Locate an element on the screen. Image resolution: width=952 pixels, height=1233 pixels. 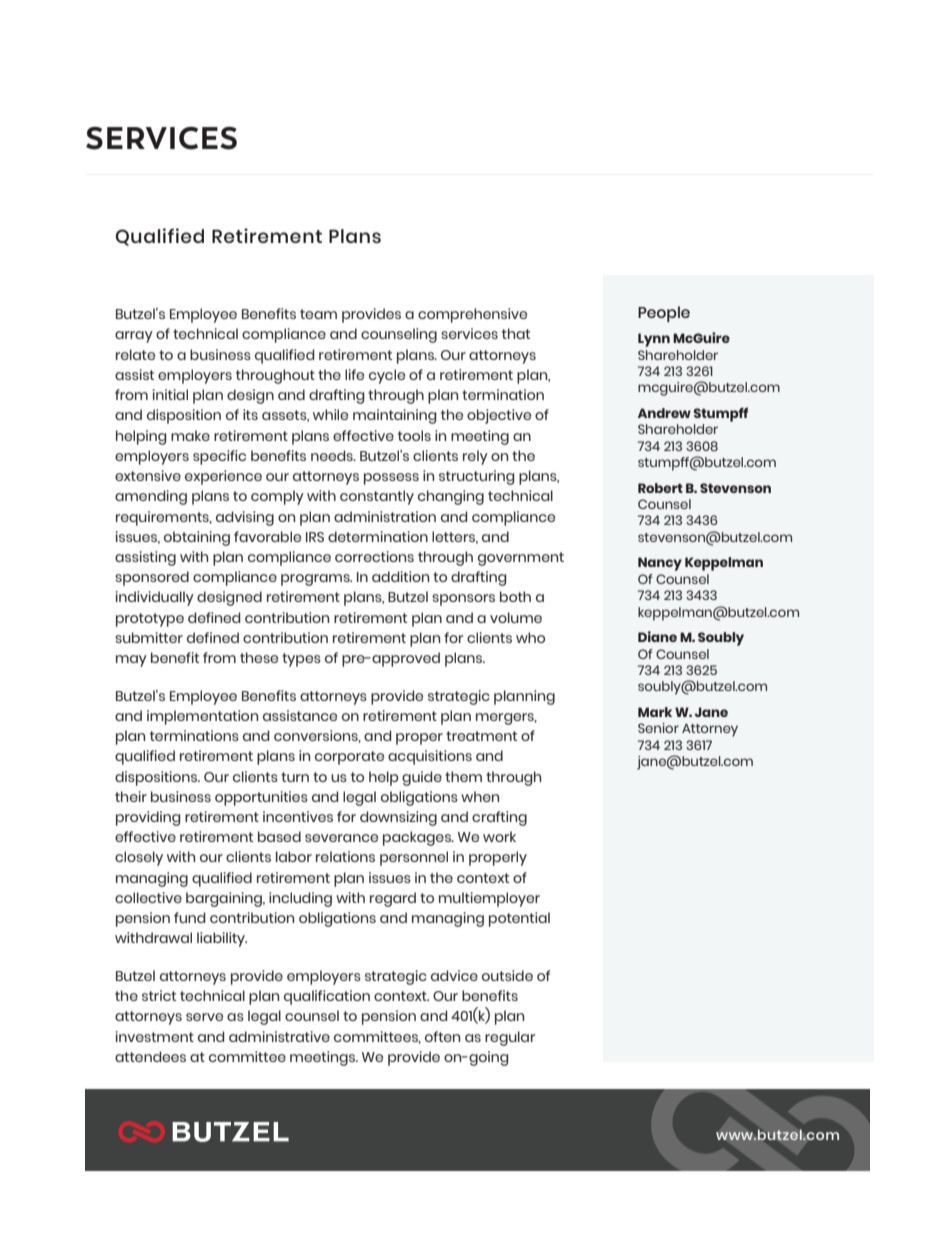
addition is located at coordinates (400, 576).
